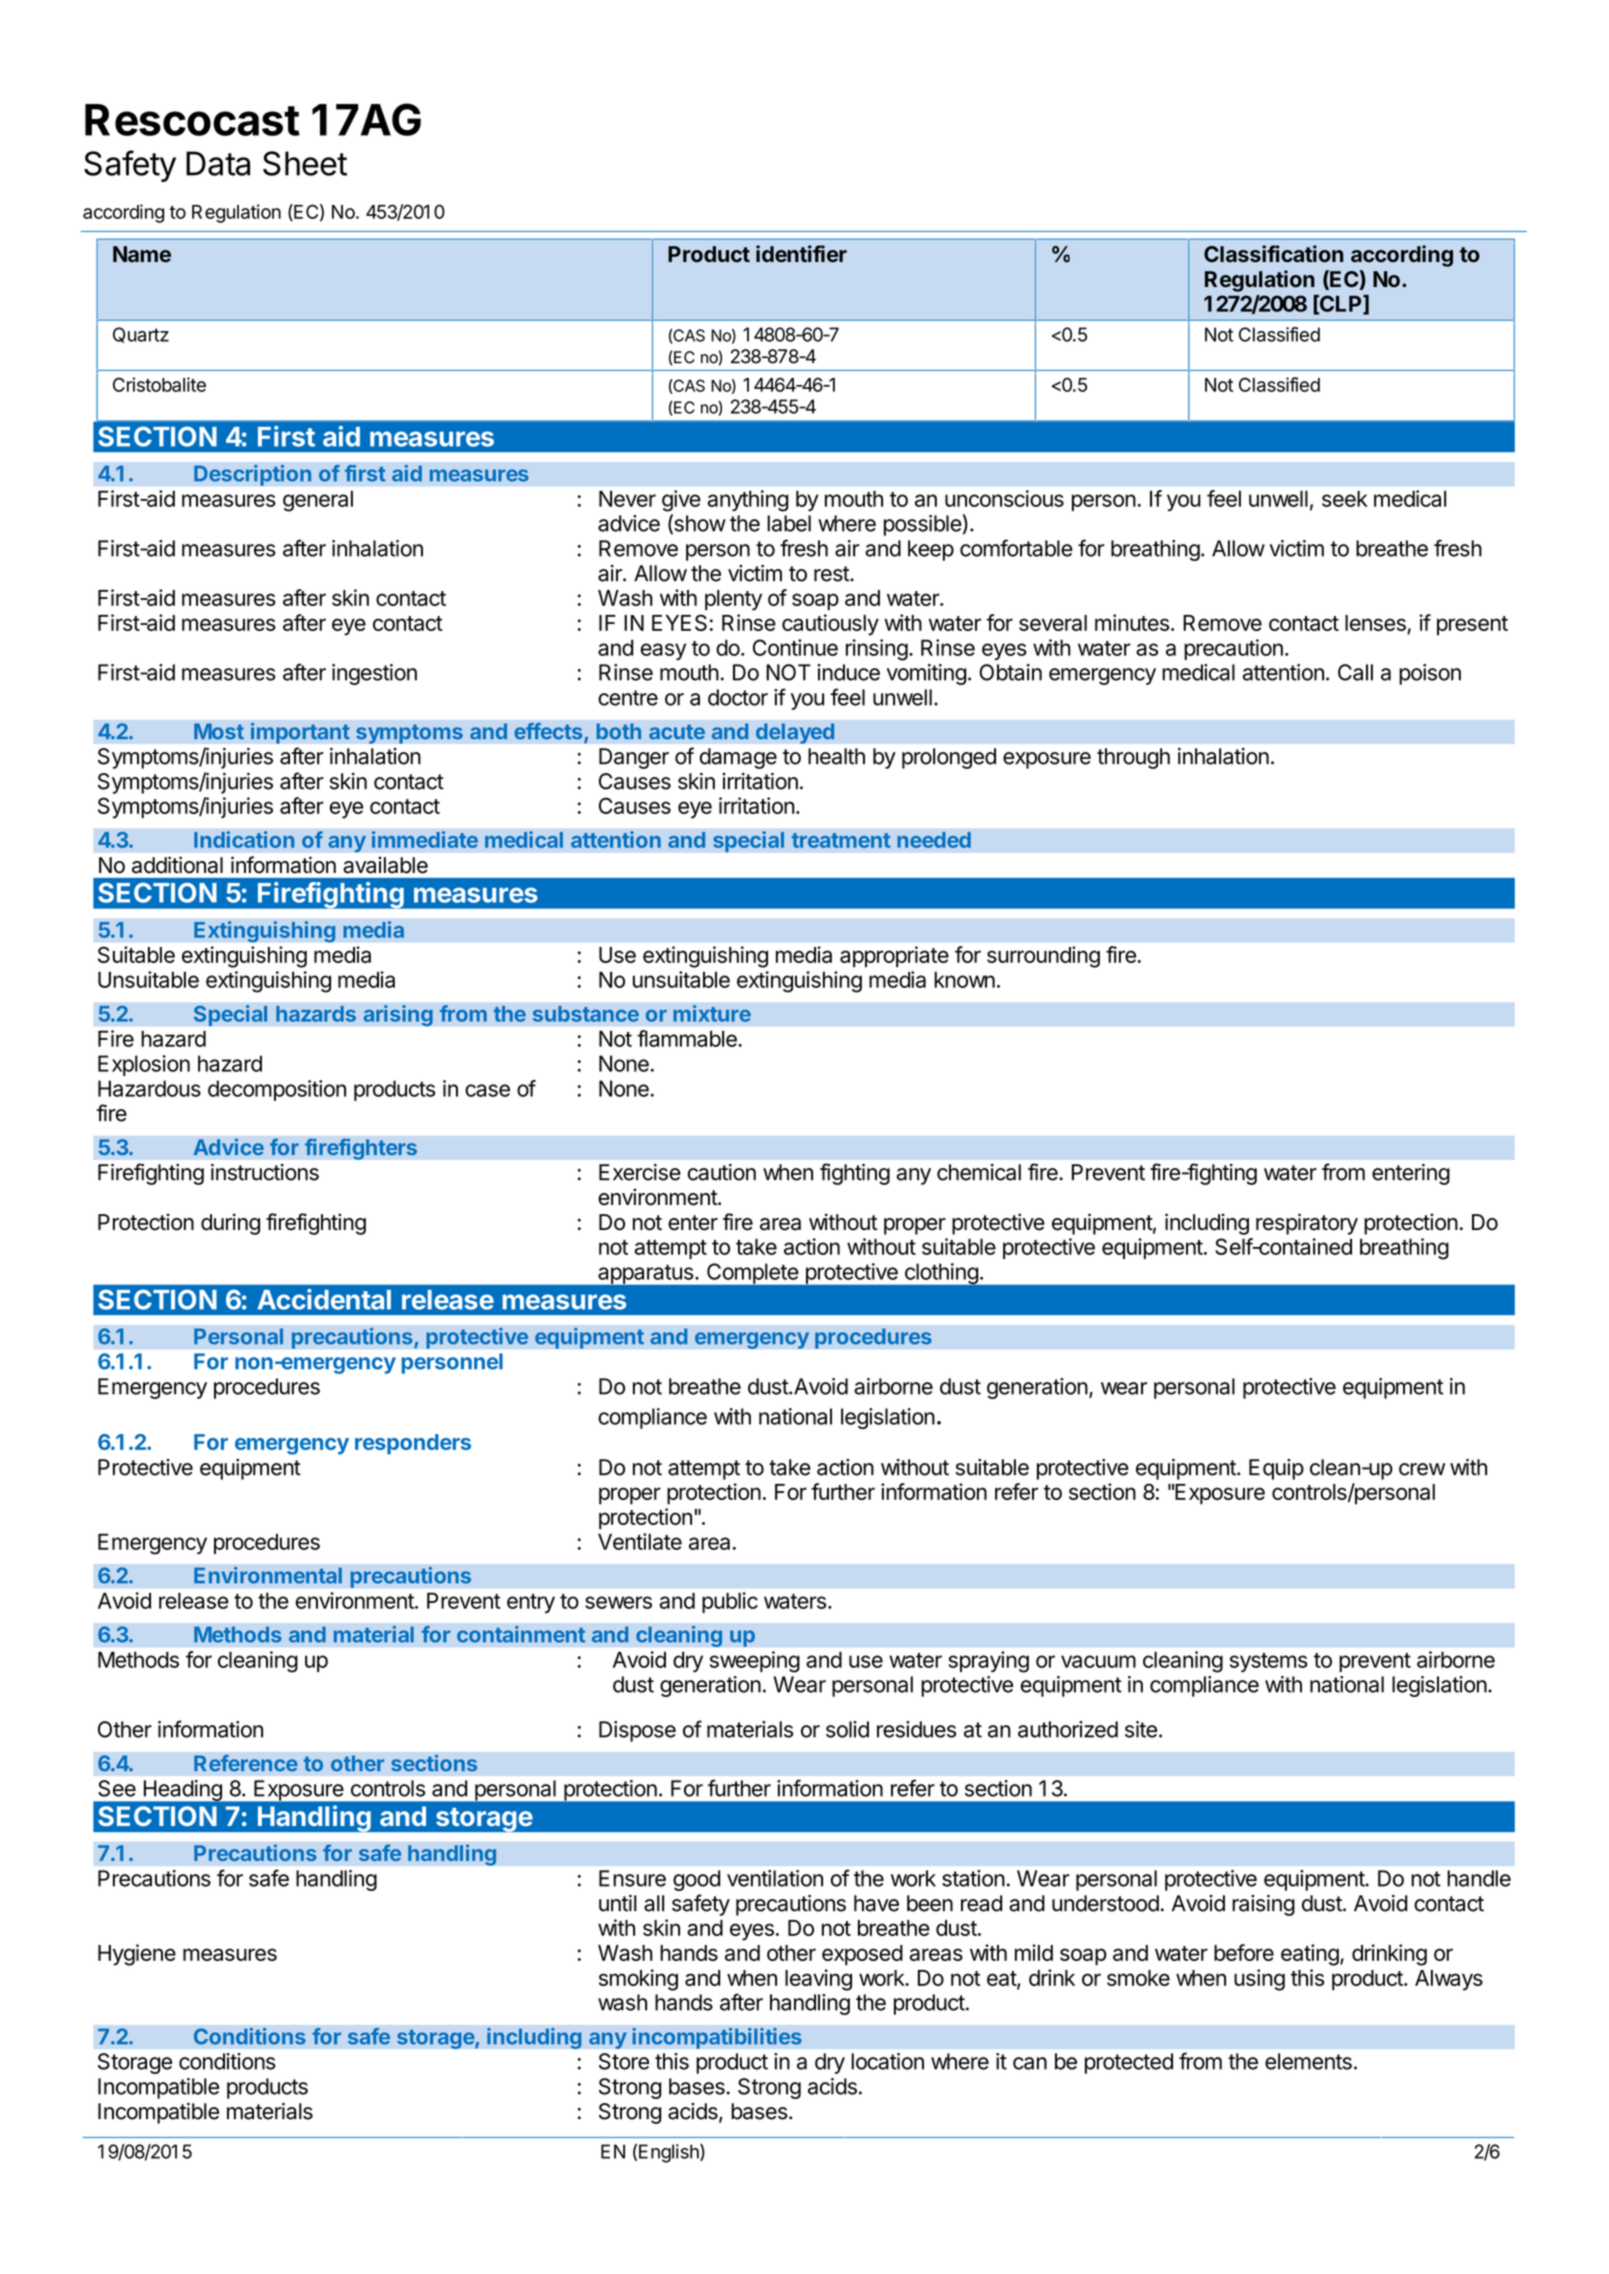 The width and height of the screenshot is (1609, 2274). Describe the element at coordinates (801, 254) in the screenshot. I see `identifier` at that location.
